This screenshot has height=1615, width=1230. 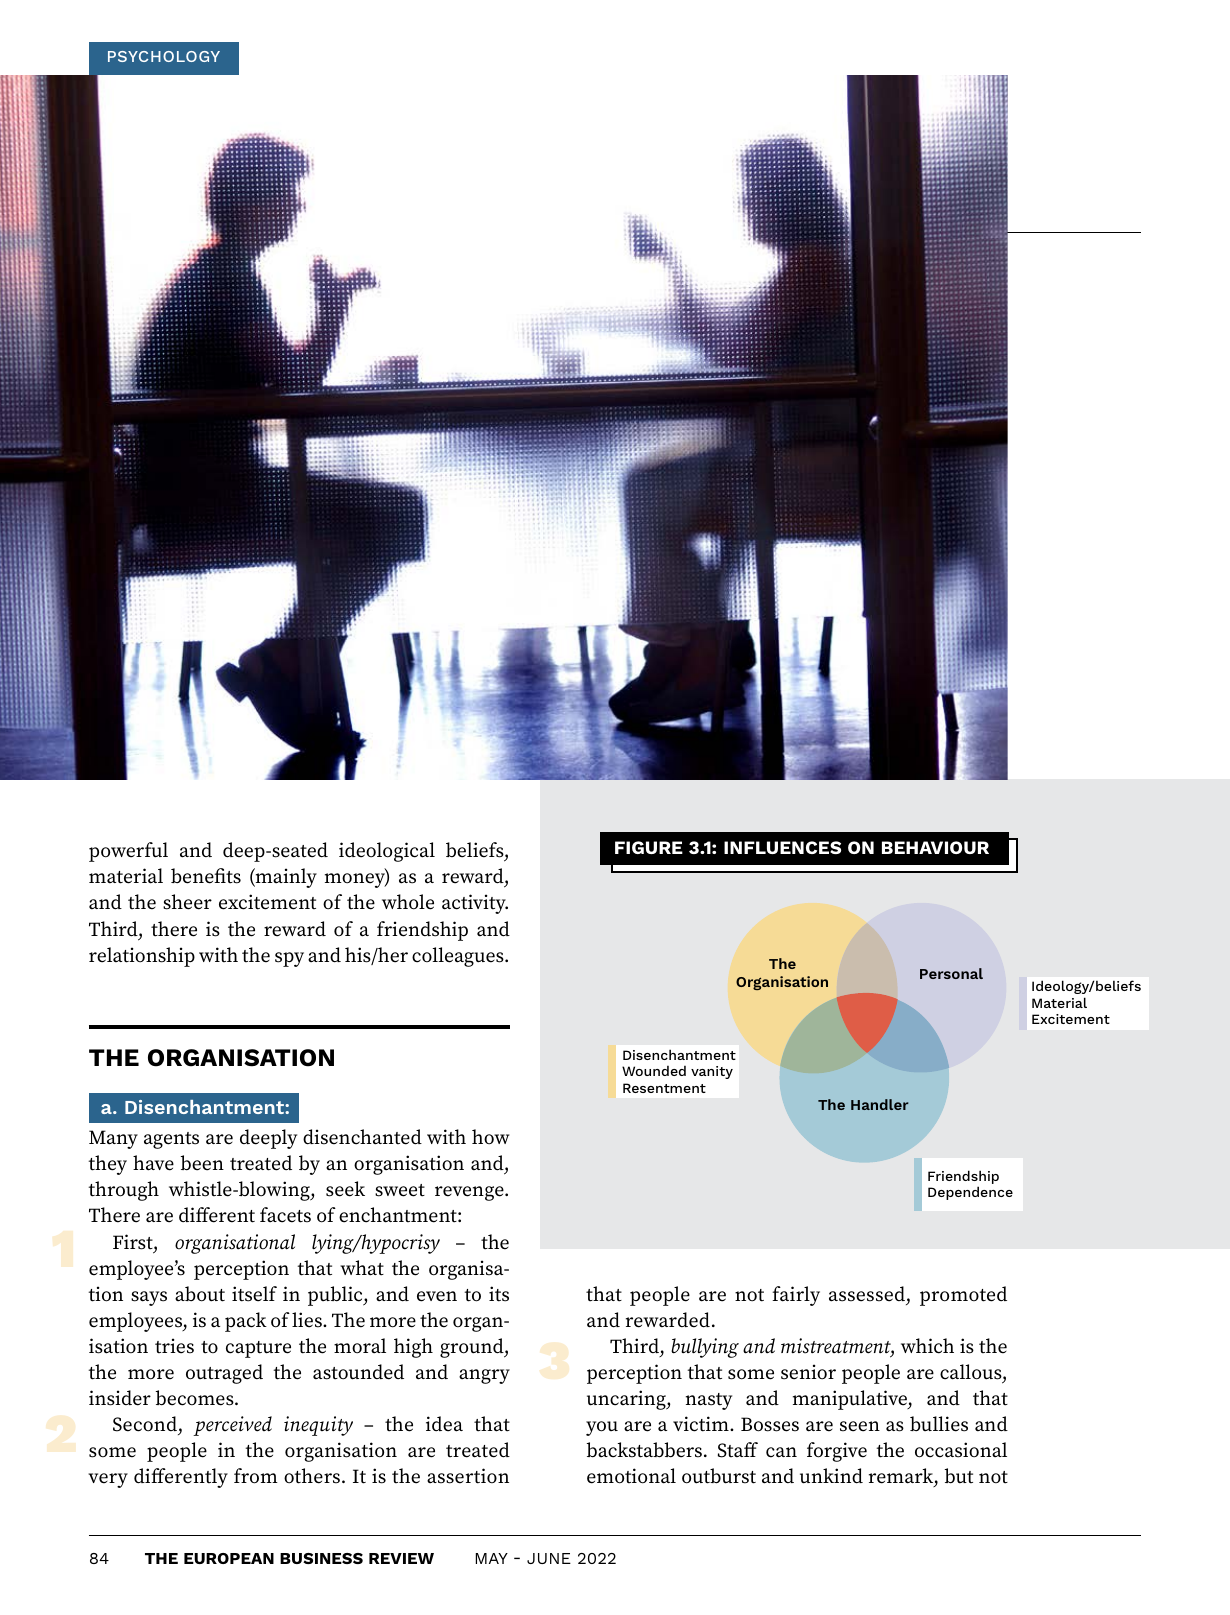 I want to click on Handler, so click(x=880, y=1104).
